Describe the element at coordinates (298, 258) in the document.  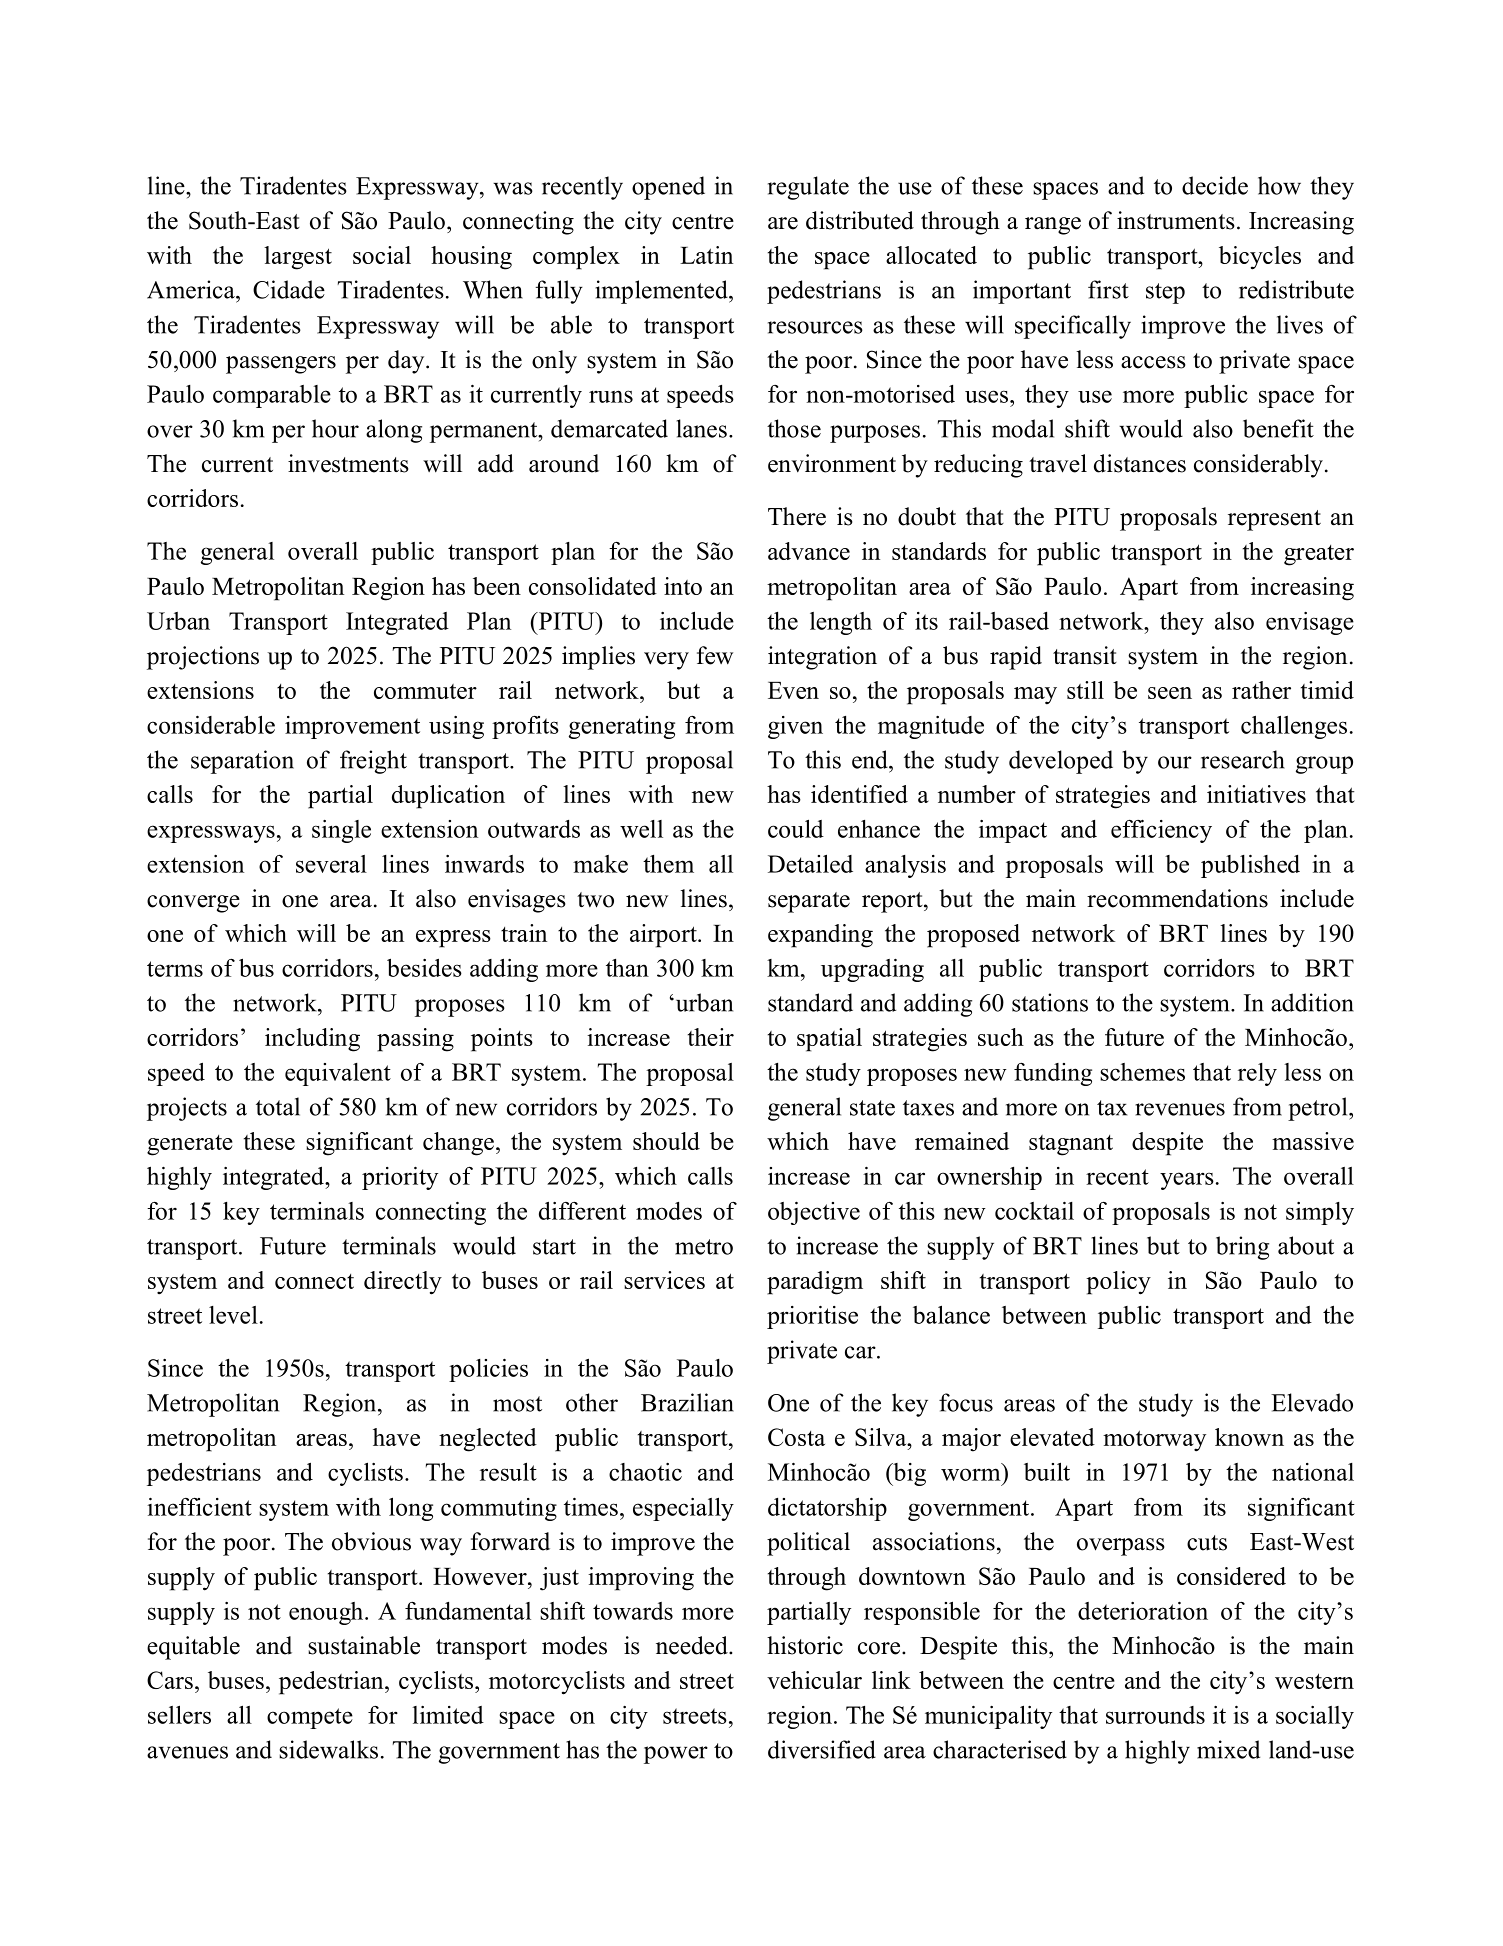
I see `largest` at that location.
